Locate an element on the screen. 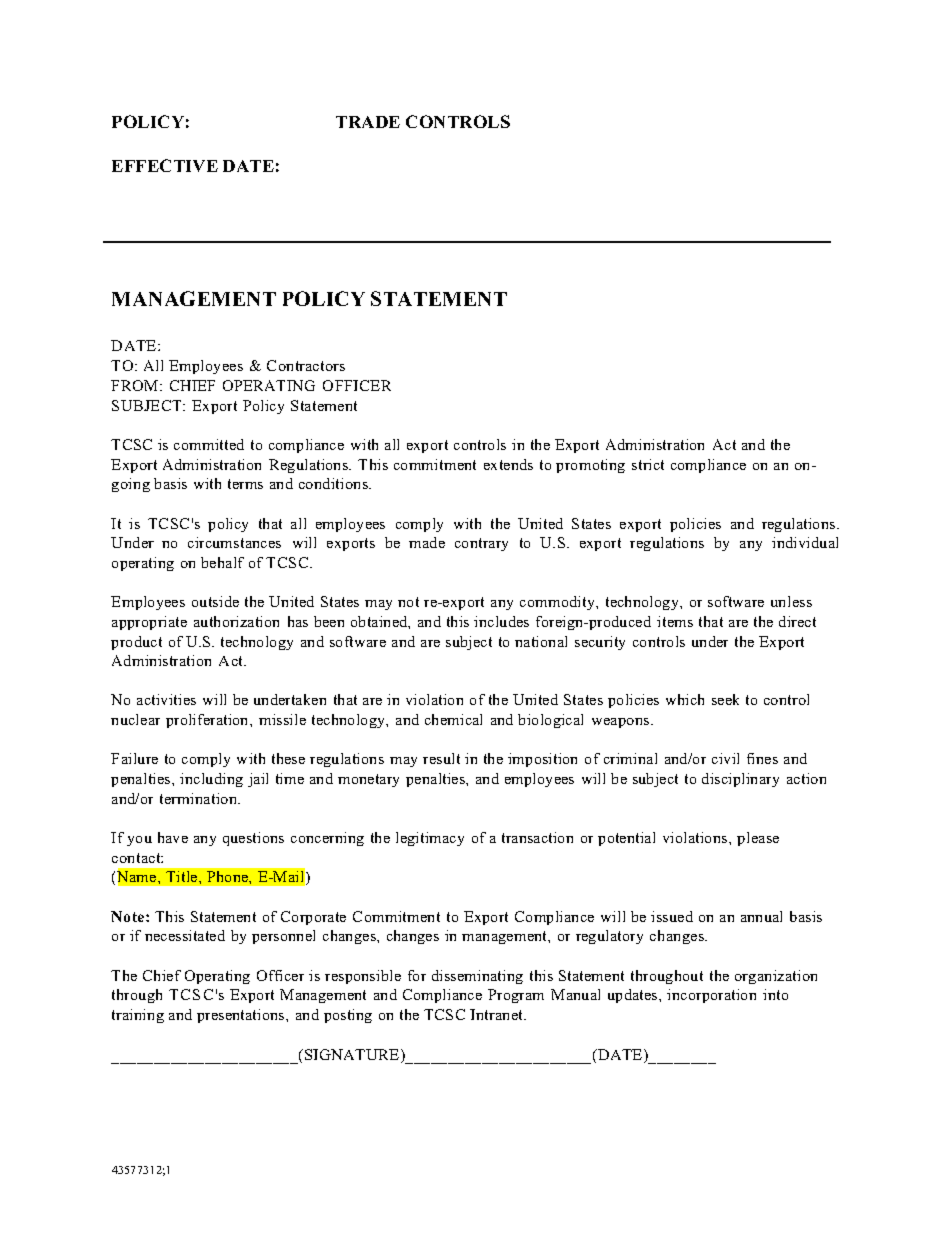  extends is located at coordinates (508, 464).
